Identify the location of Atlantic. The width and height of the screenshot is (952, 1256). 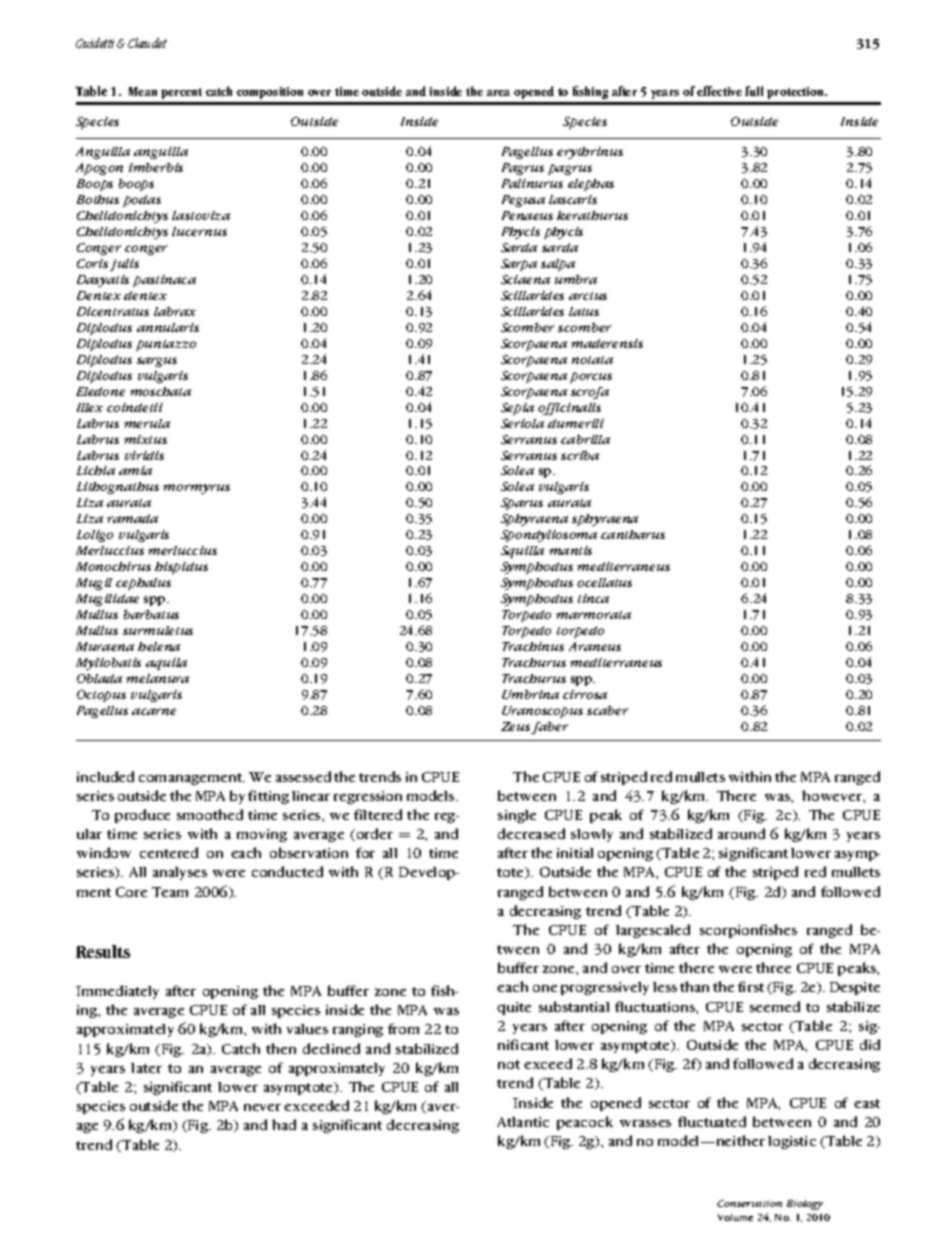
(523, 1122).
